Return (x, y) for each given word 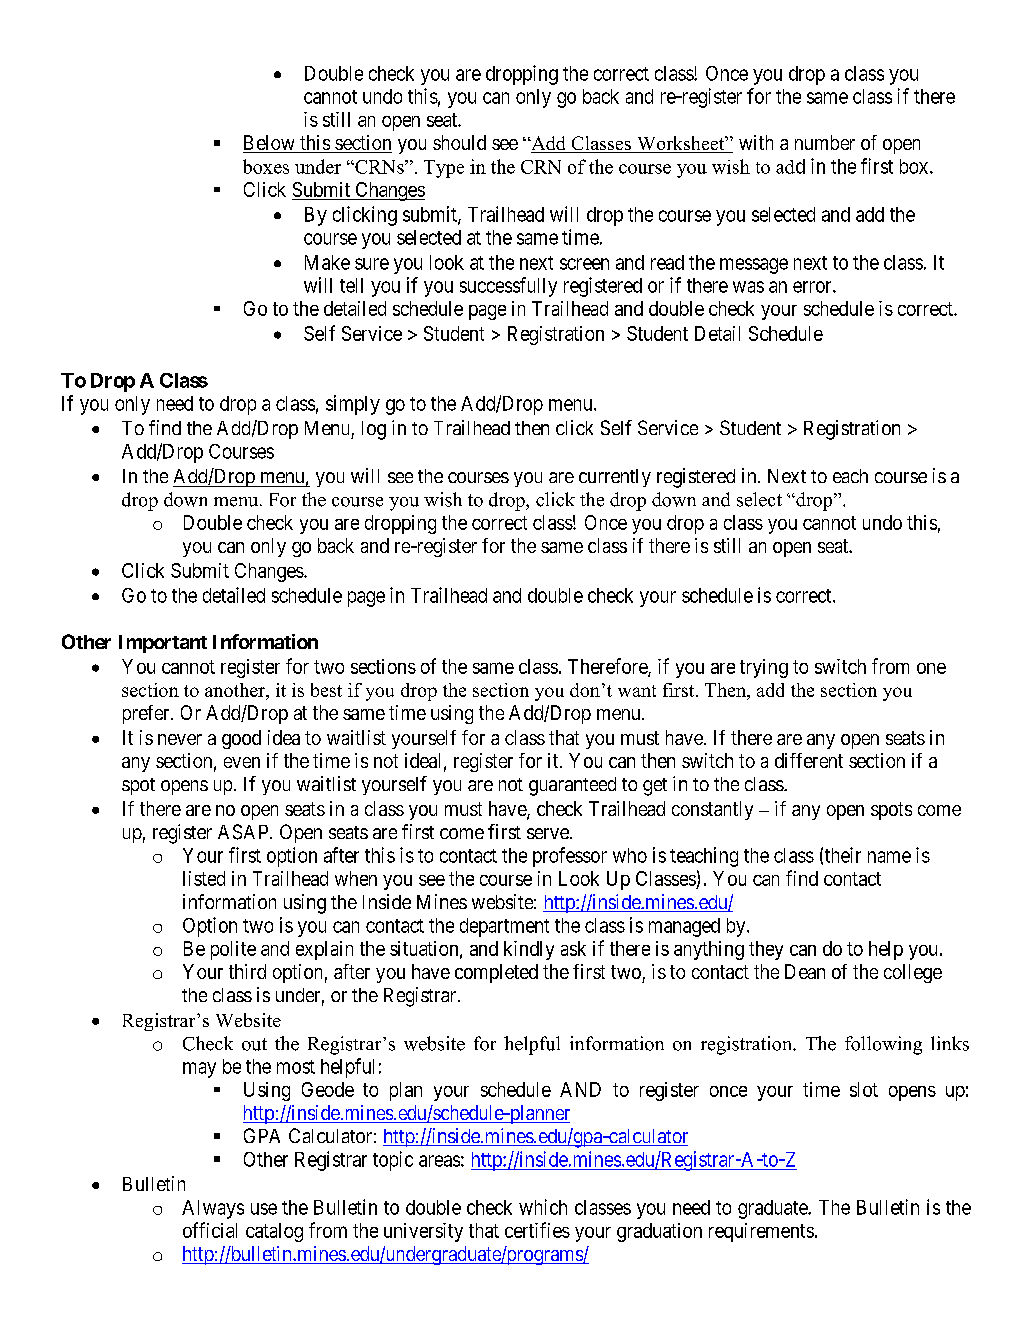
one (931, 668)
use (264, 1209)
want (637, 691)
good (241, 739)
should (459, 142)
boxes (266, 166)
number (825, 142)
